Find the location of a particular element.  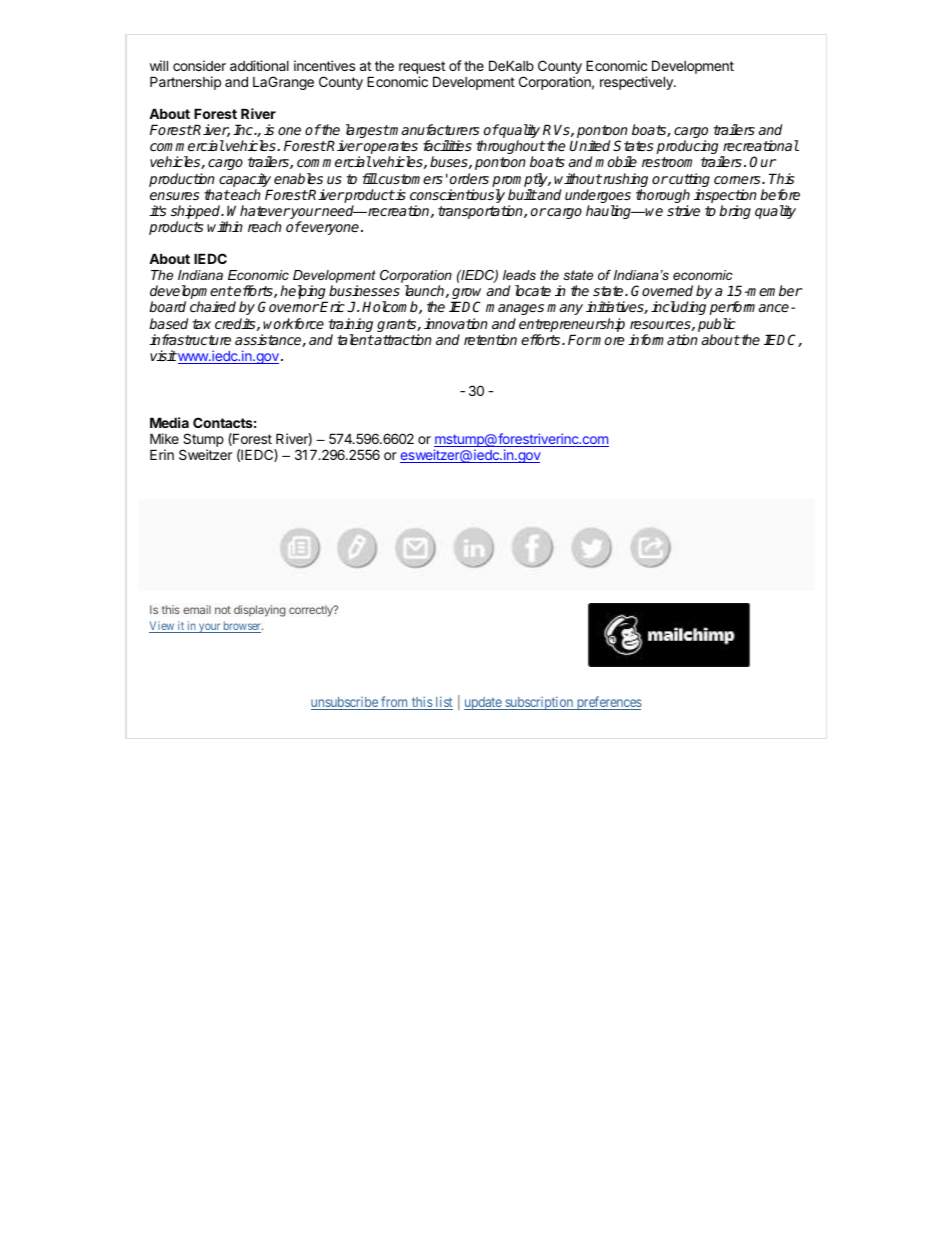

retention is located at coordinates (490, 339).
